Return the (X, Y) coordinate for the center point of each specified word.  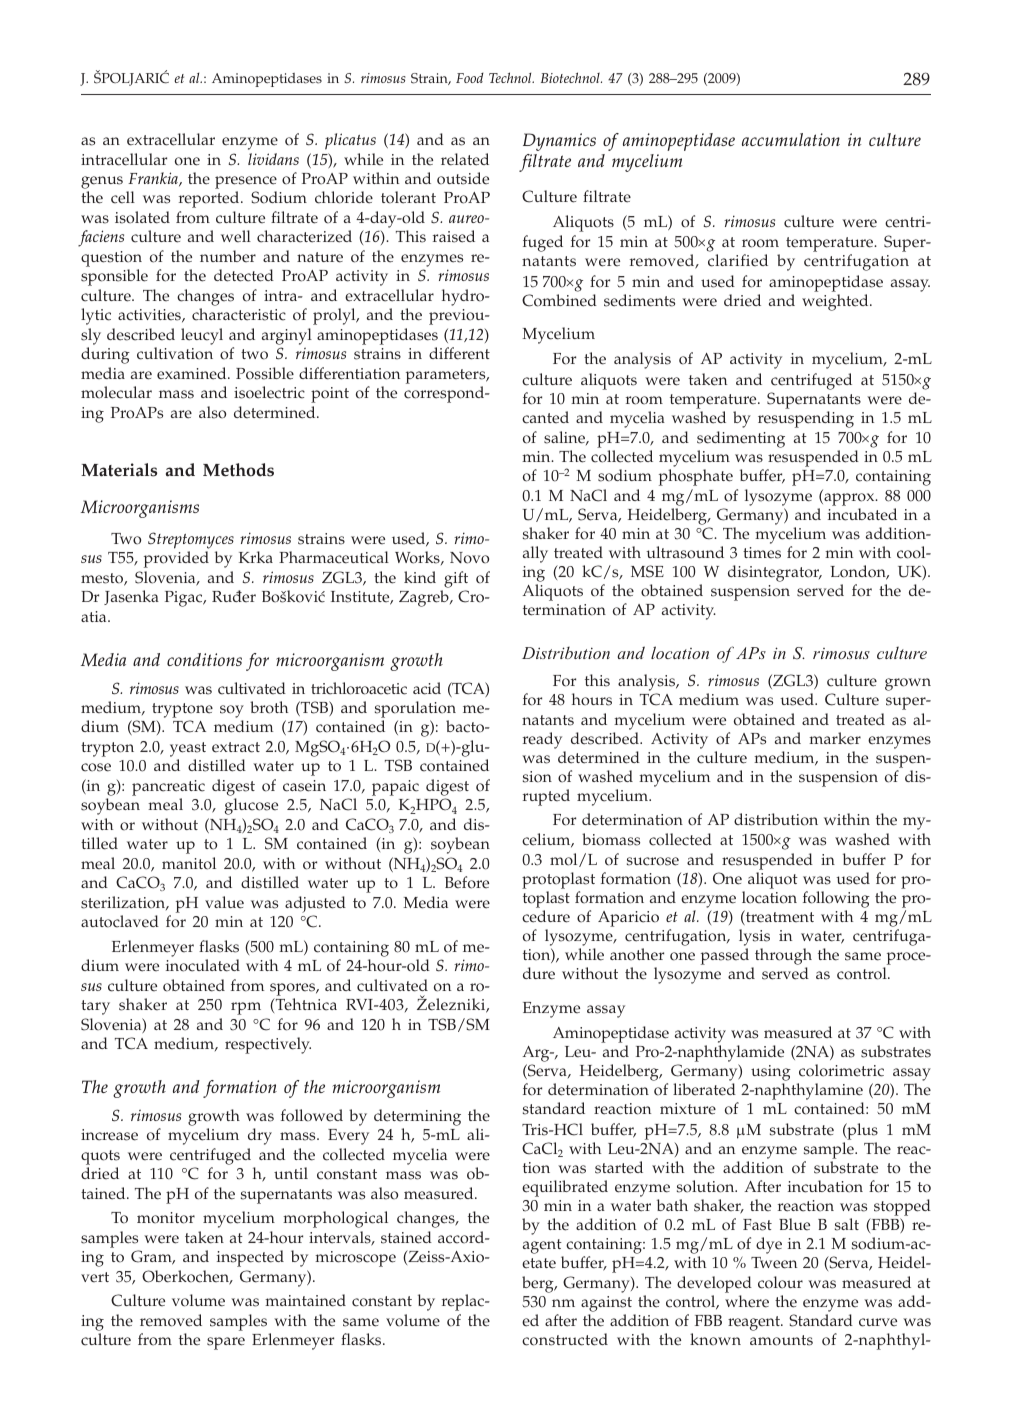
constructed (565, 1339)
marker (835, 738)
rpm (246, 1008)
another (637, 954)
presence (246, 182)
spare (226, 1343)
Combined (559, 300)
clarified (738, 260)
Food (470, 78)
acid (427, 688)
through (782, 958)
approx (849, 499)
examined (193, 373)
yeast (188, 749)
